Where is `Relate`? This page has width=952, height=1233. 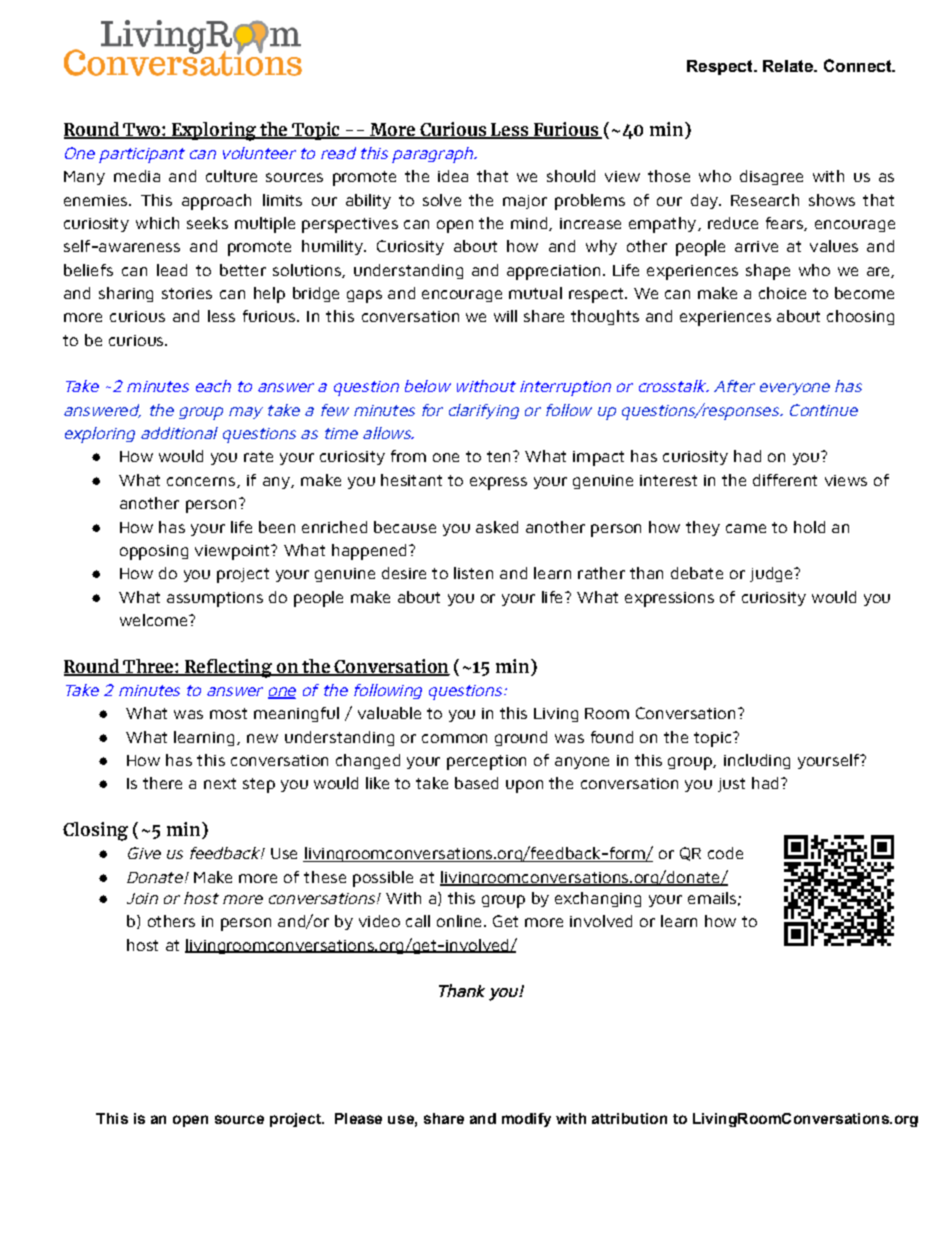 Relate is located at coordinates (789, 66).
